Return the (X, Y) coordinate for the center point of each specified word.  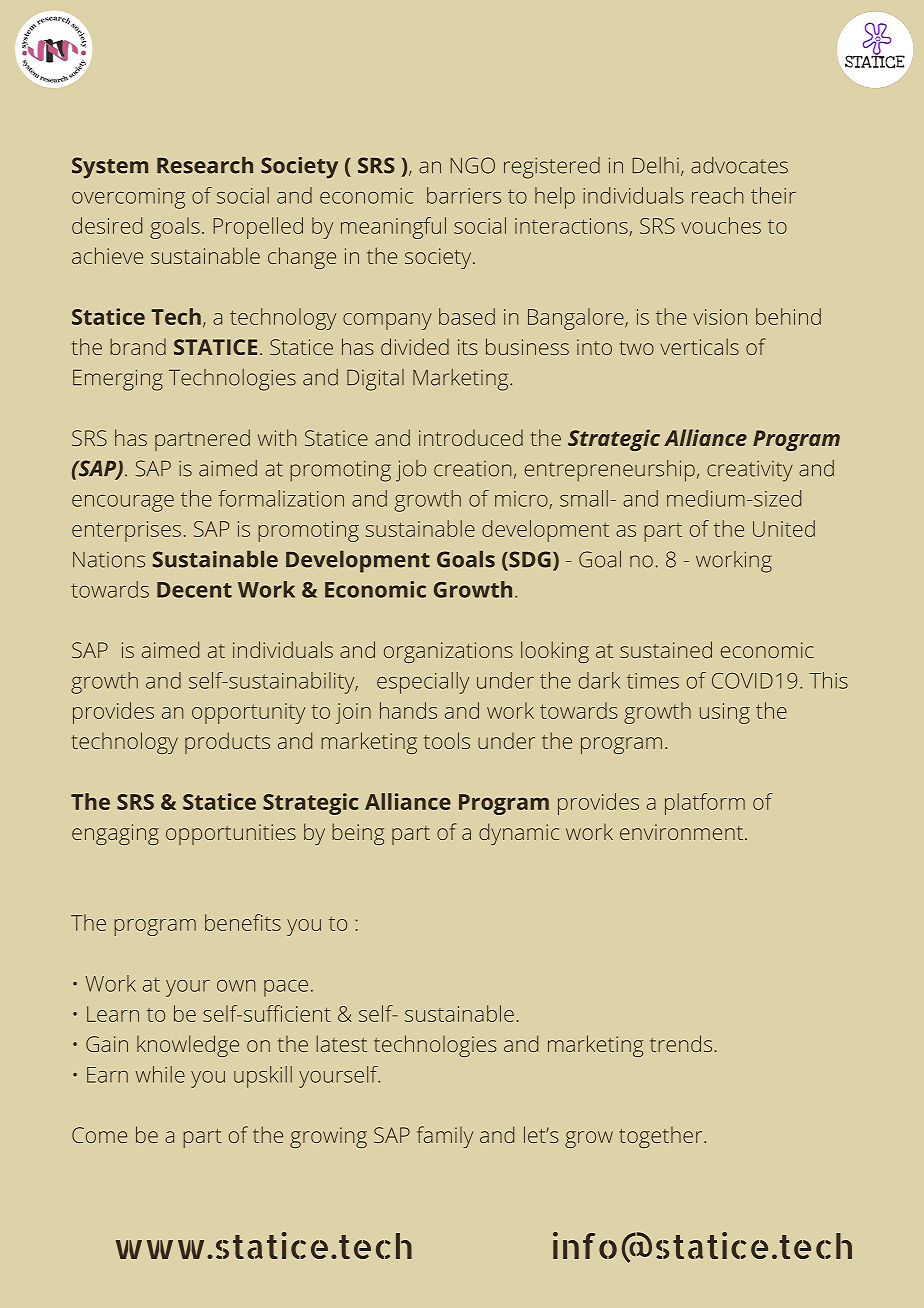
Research (205, 165)
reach (717, 195)
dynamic (519, 834)
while (160, 1074)
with (277, 437)
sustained (666, 649)
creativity (750, 471)
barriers (464, 195)
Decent (194, 590)
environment (681, 832)
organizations (448, 652)
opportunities (231, 834)
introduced (471, 438)
